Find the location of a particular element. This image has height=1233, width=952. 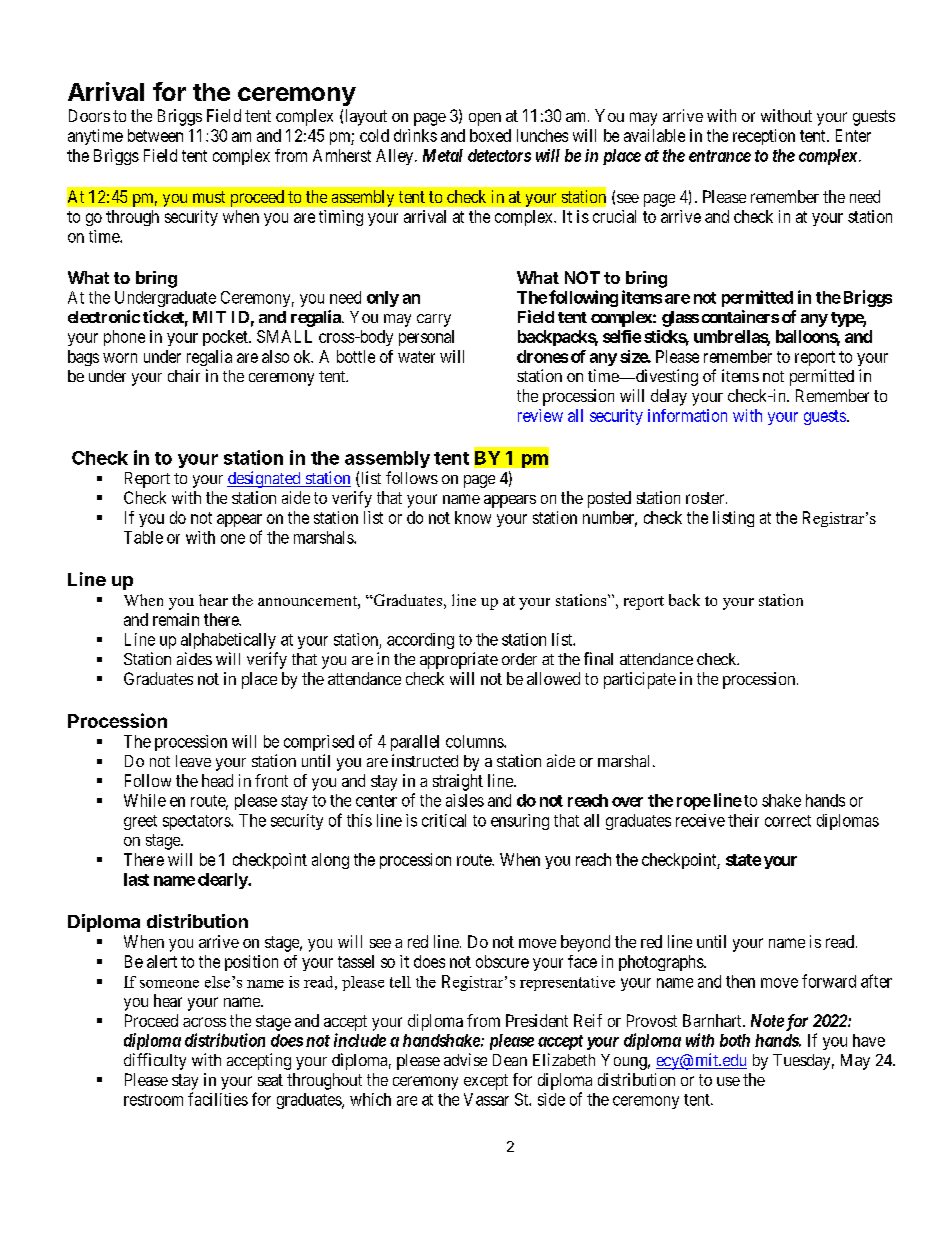

use is located at coordinates (728, 1081).
